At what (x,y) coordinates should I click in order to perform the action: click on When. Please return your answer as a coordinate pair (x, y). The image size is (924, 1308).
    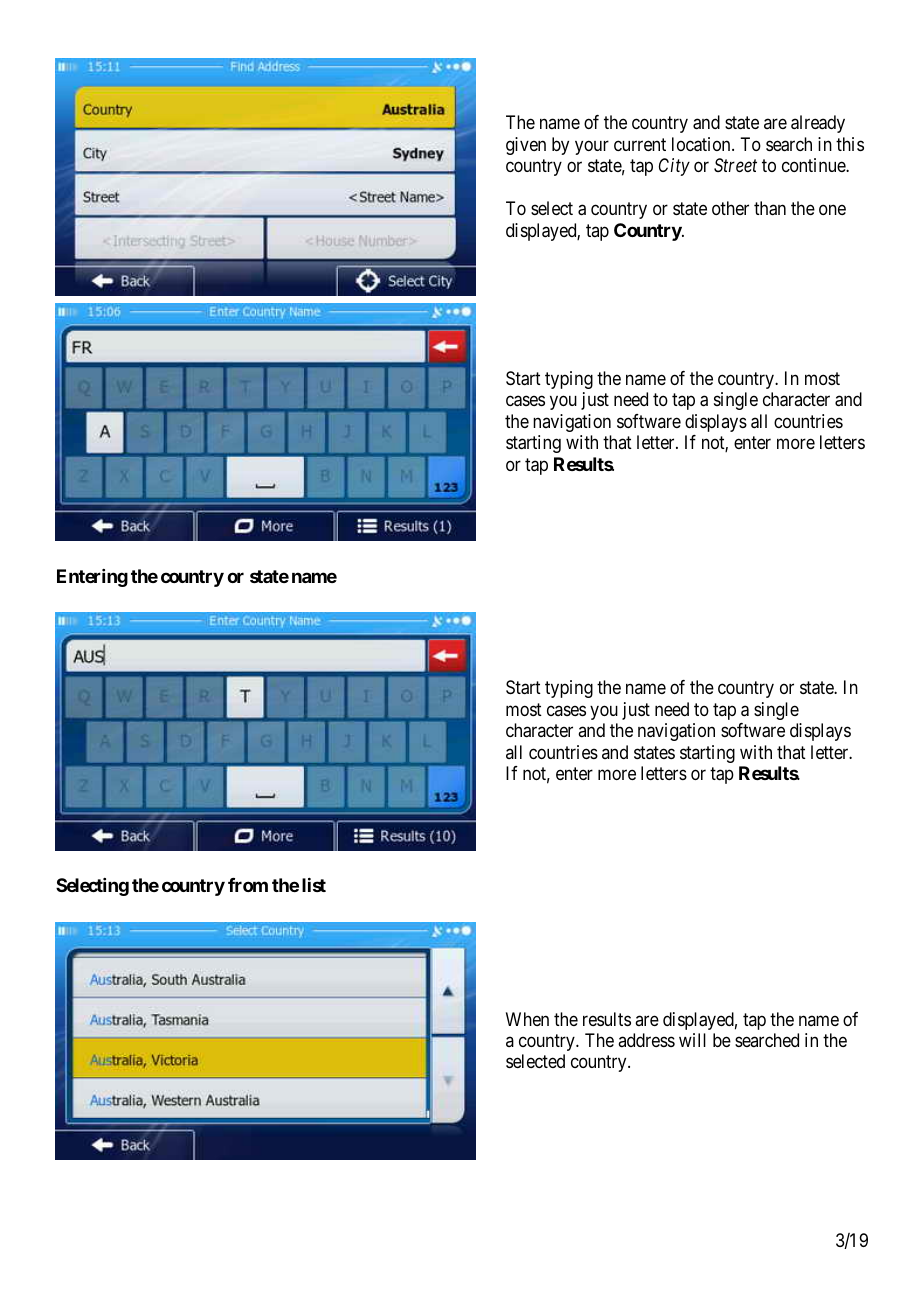
    Looking at the image, I should click on (527, 1019).
